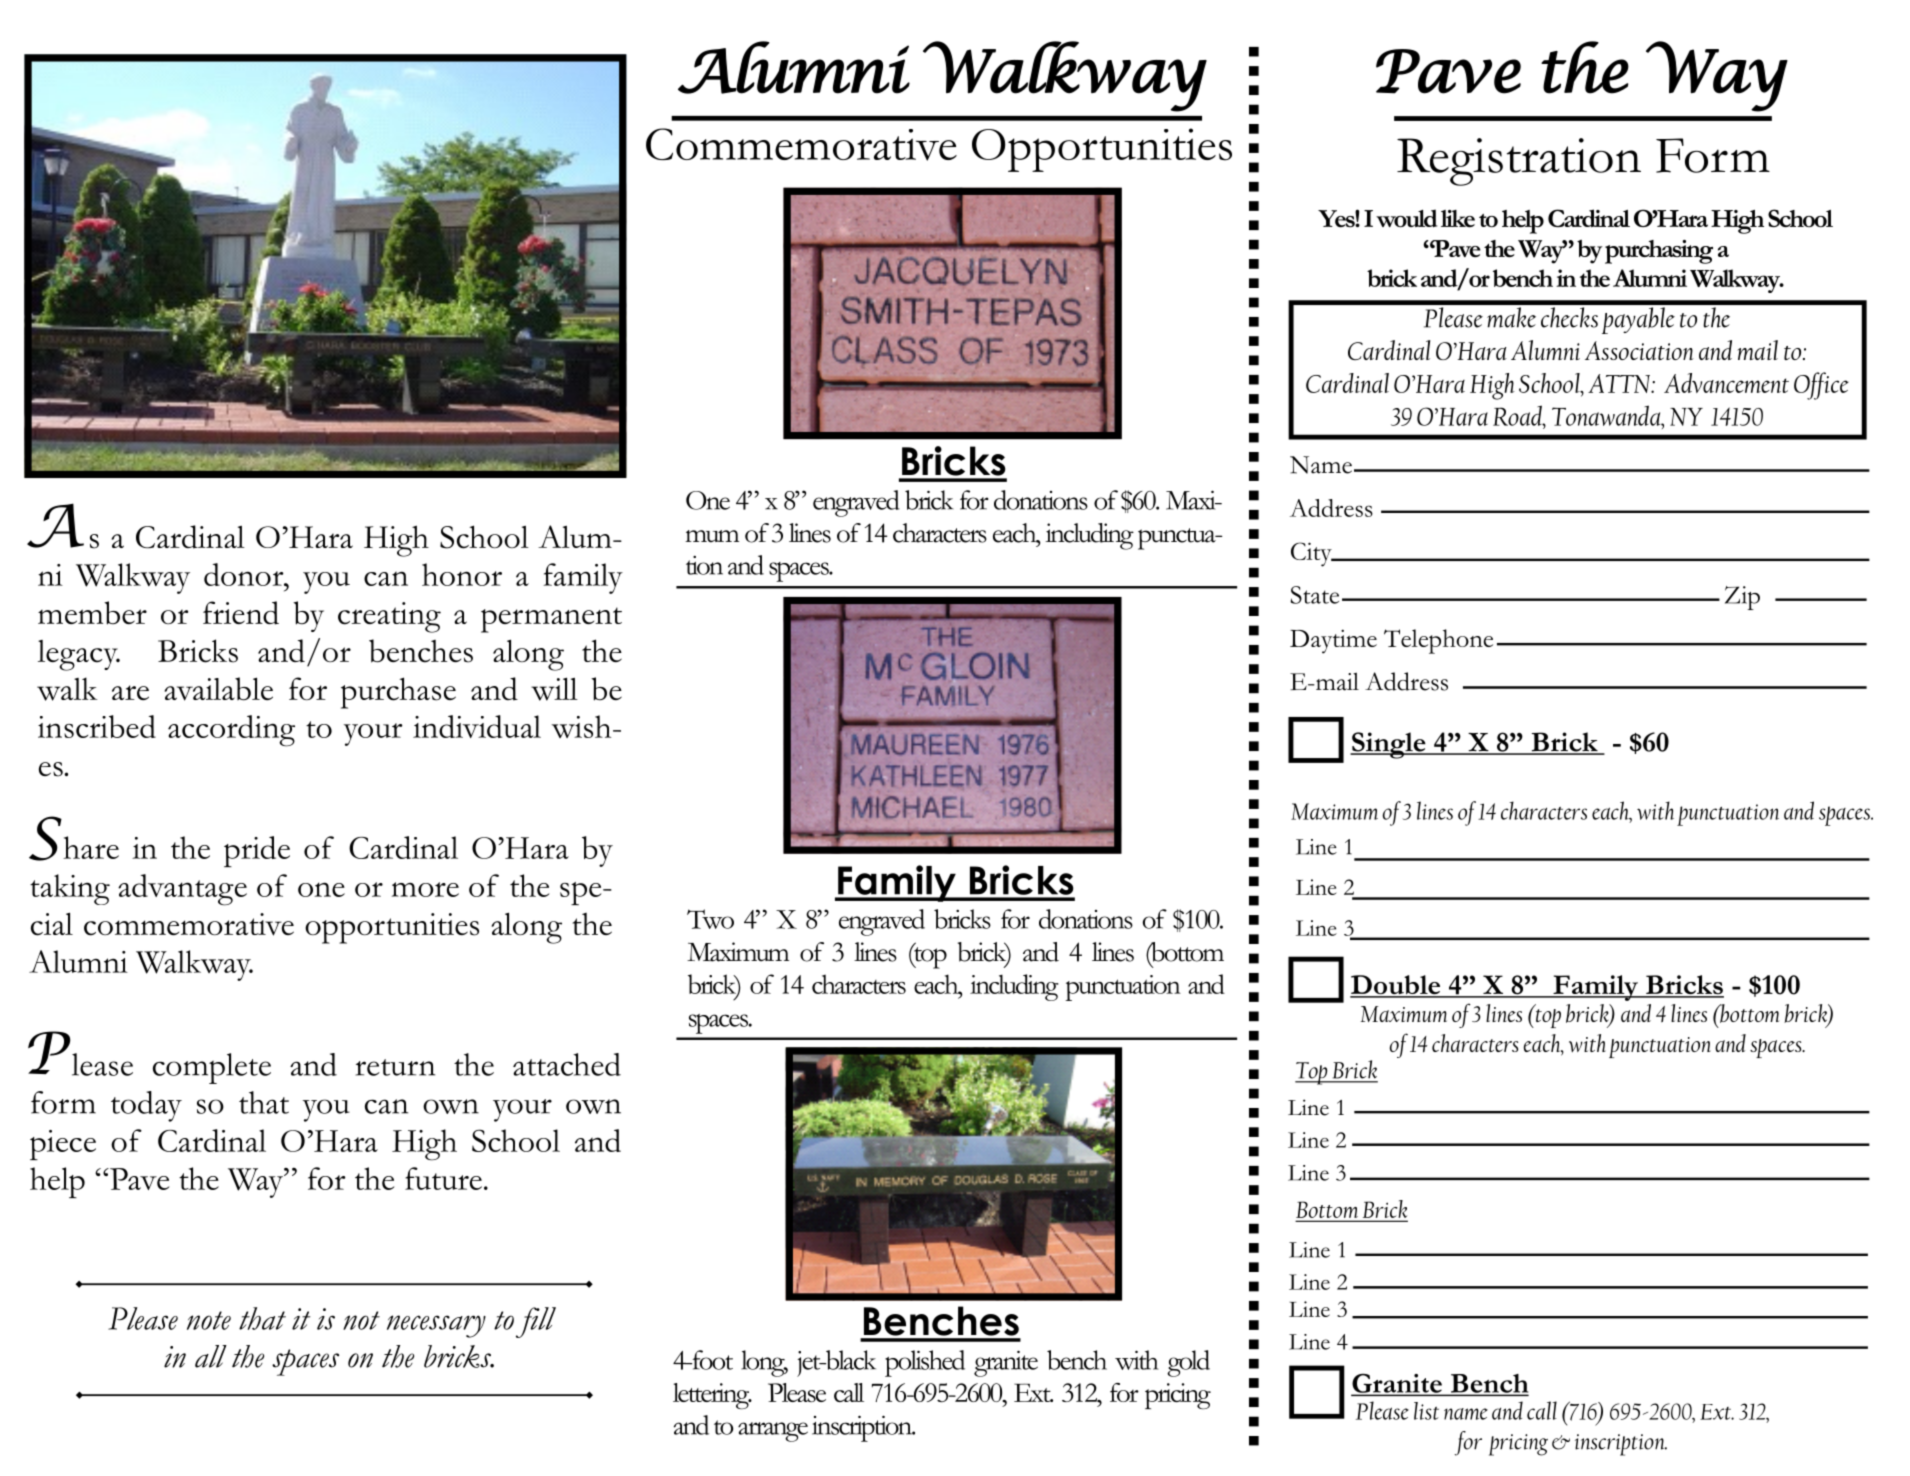  Describe the element at coordinates (1742, 598) in the screenshot. I see `Zip` at that location.
